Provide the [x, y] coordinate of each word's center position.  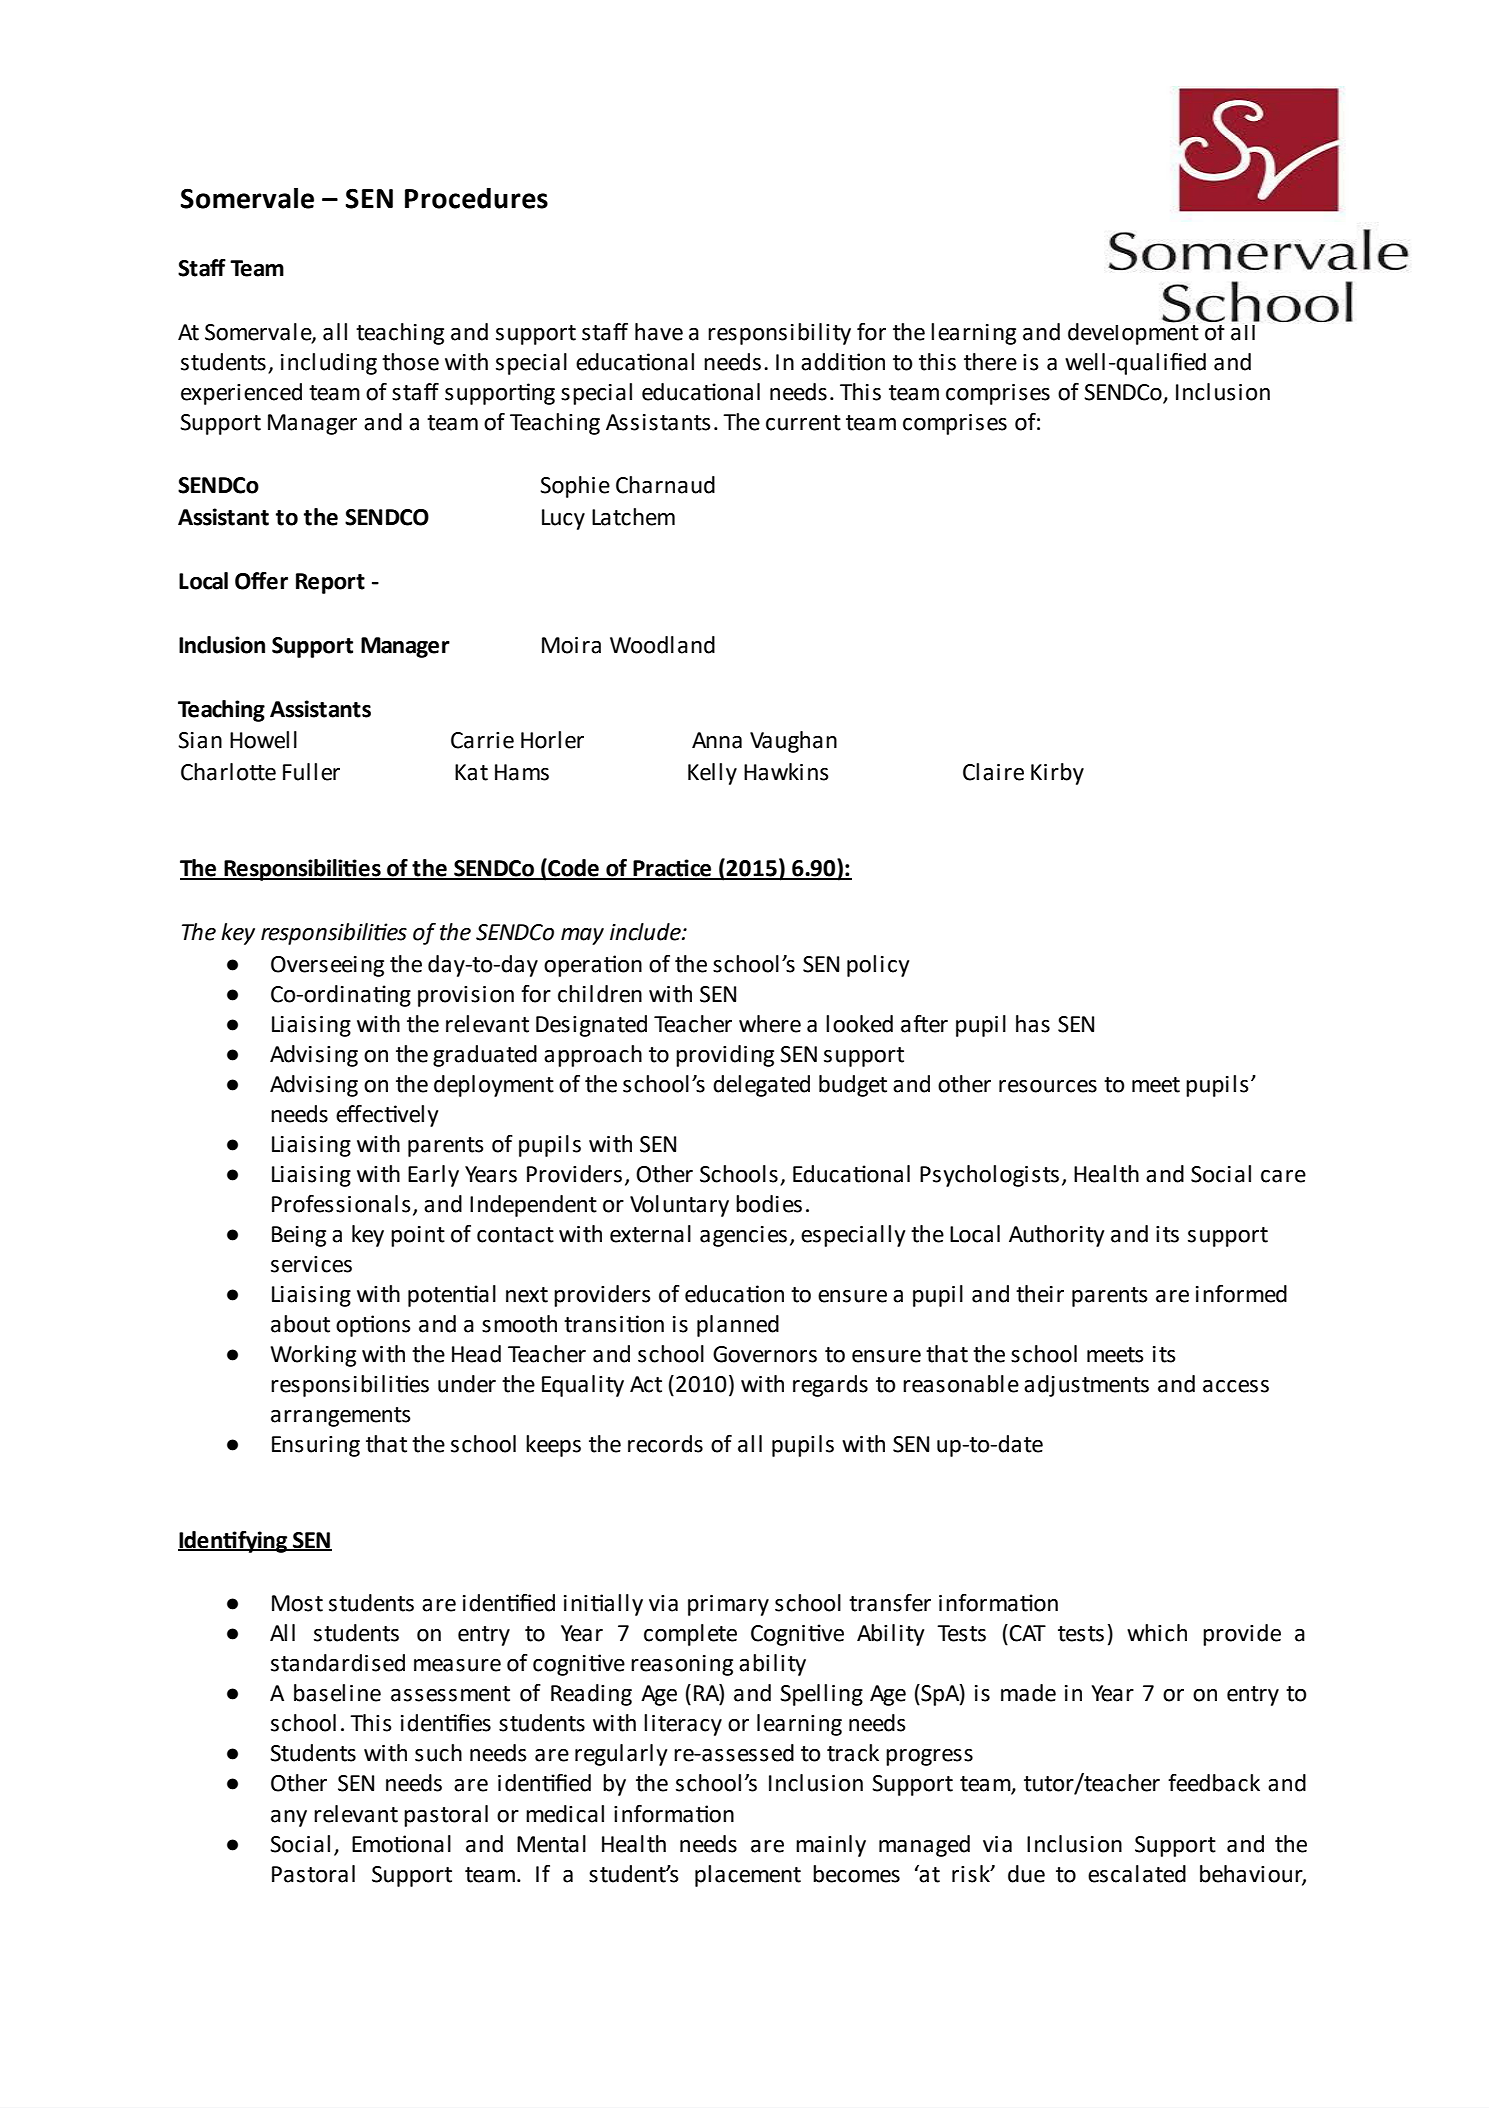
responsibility [779, 334]
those [410, 362]
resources [1048, 1086]
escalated [1137, 1874]
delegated [761, 1086]
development [1133, 332]
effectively [387, 1116]
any [289, 1818]
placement [748, 1876]
